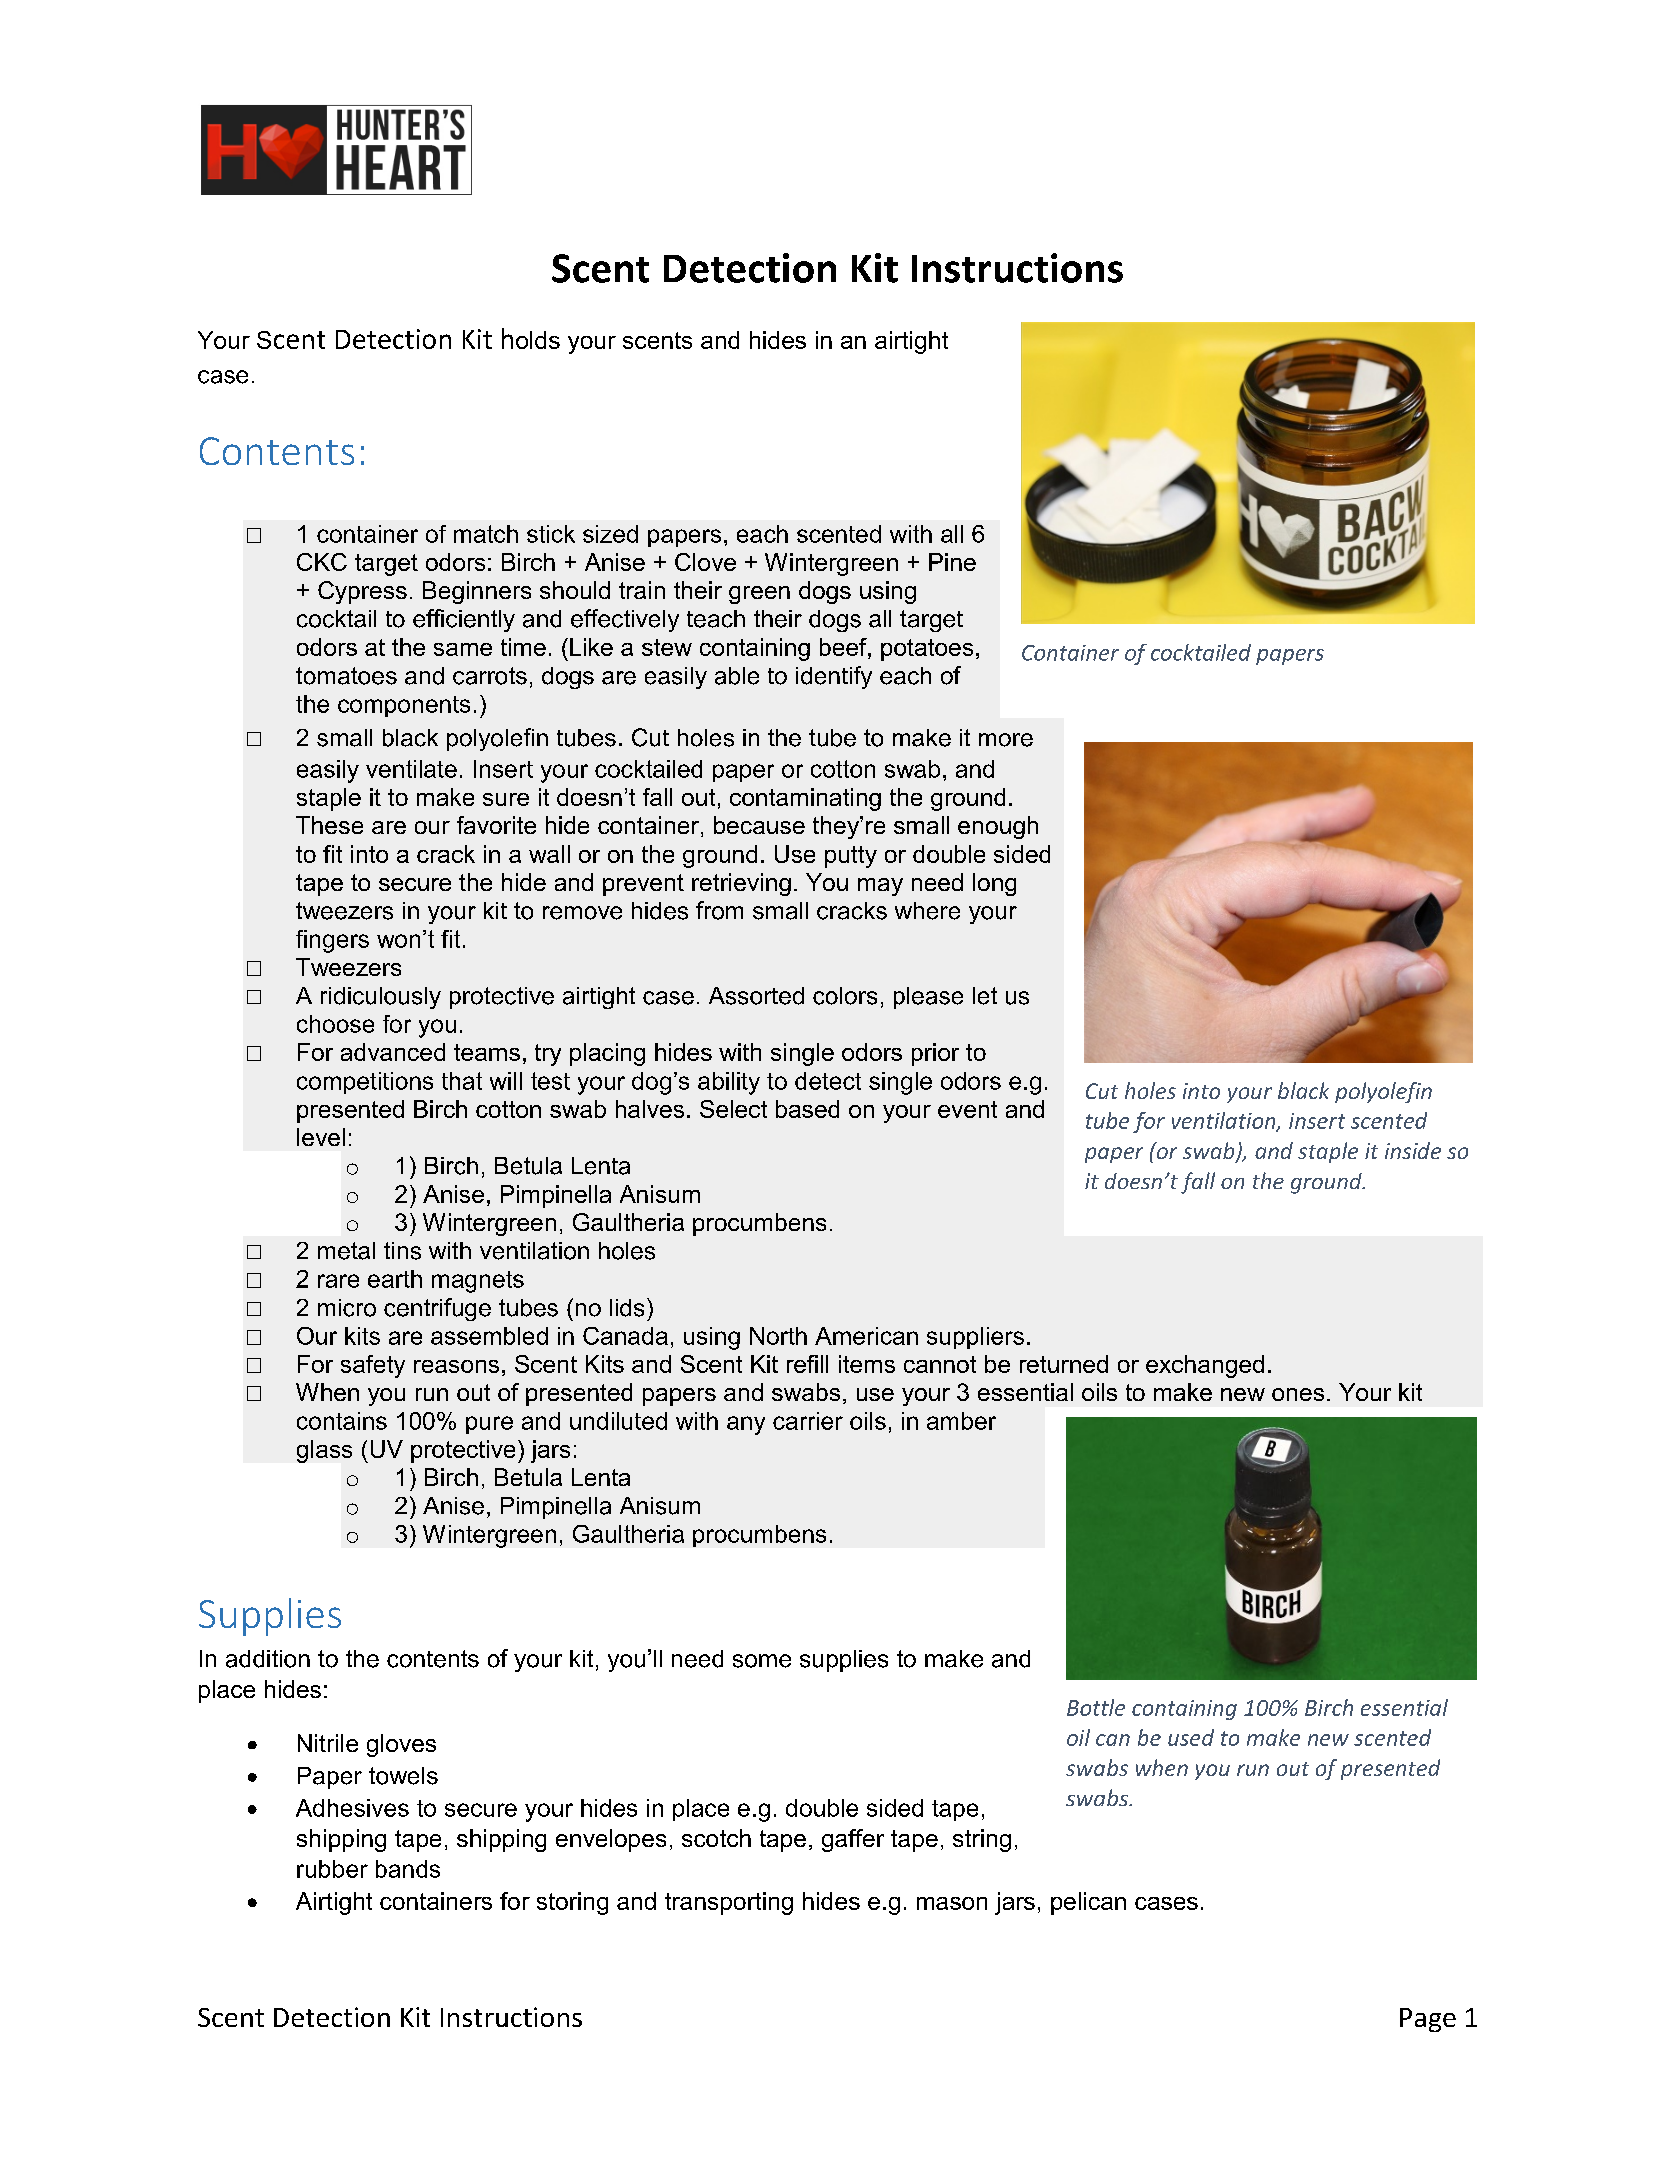 The height and width of the image is (2169, 1676). I want to click on contains, so click(342, 1421).
